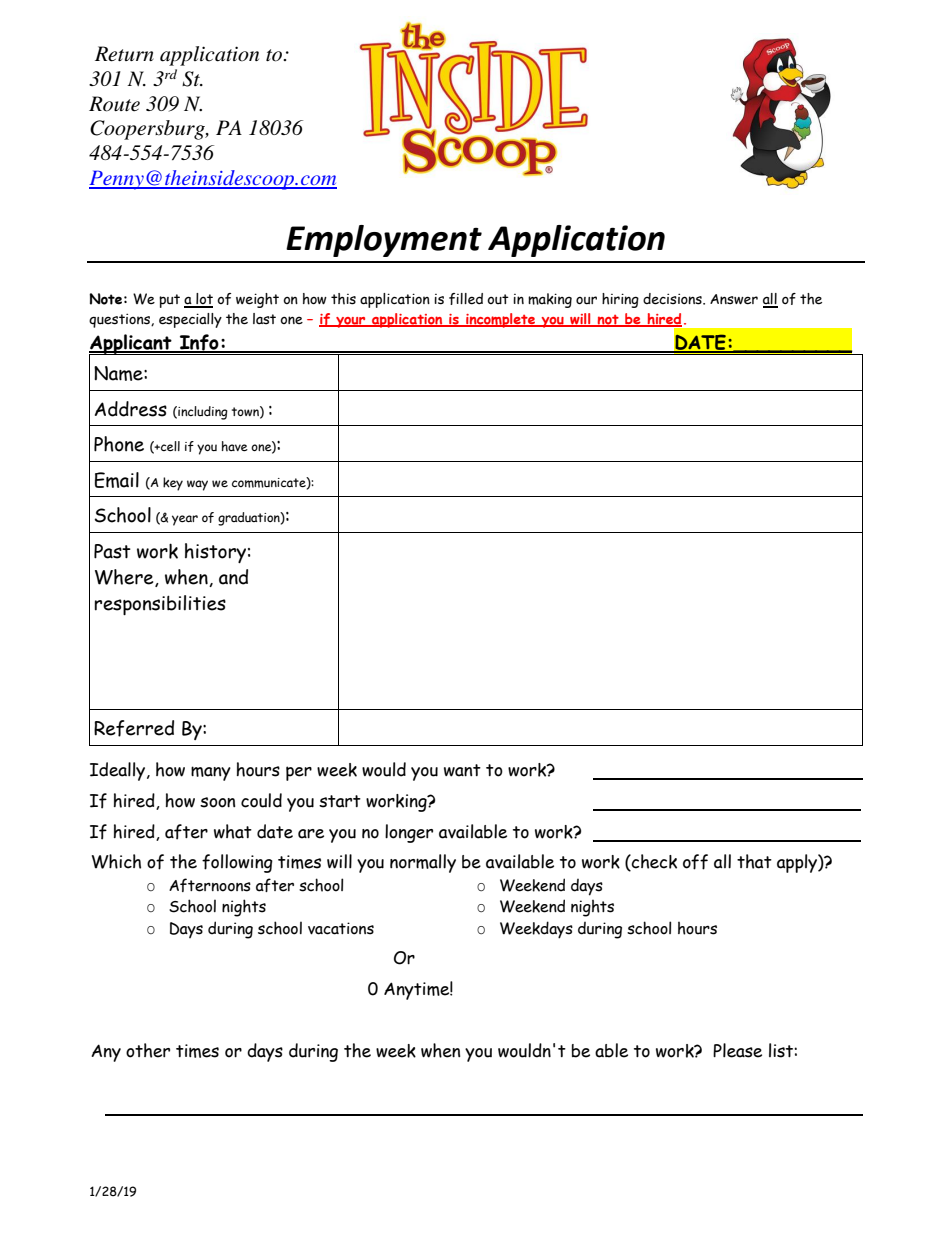  I want to click on other, so click(148, 1050).
